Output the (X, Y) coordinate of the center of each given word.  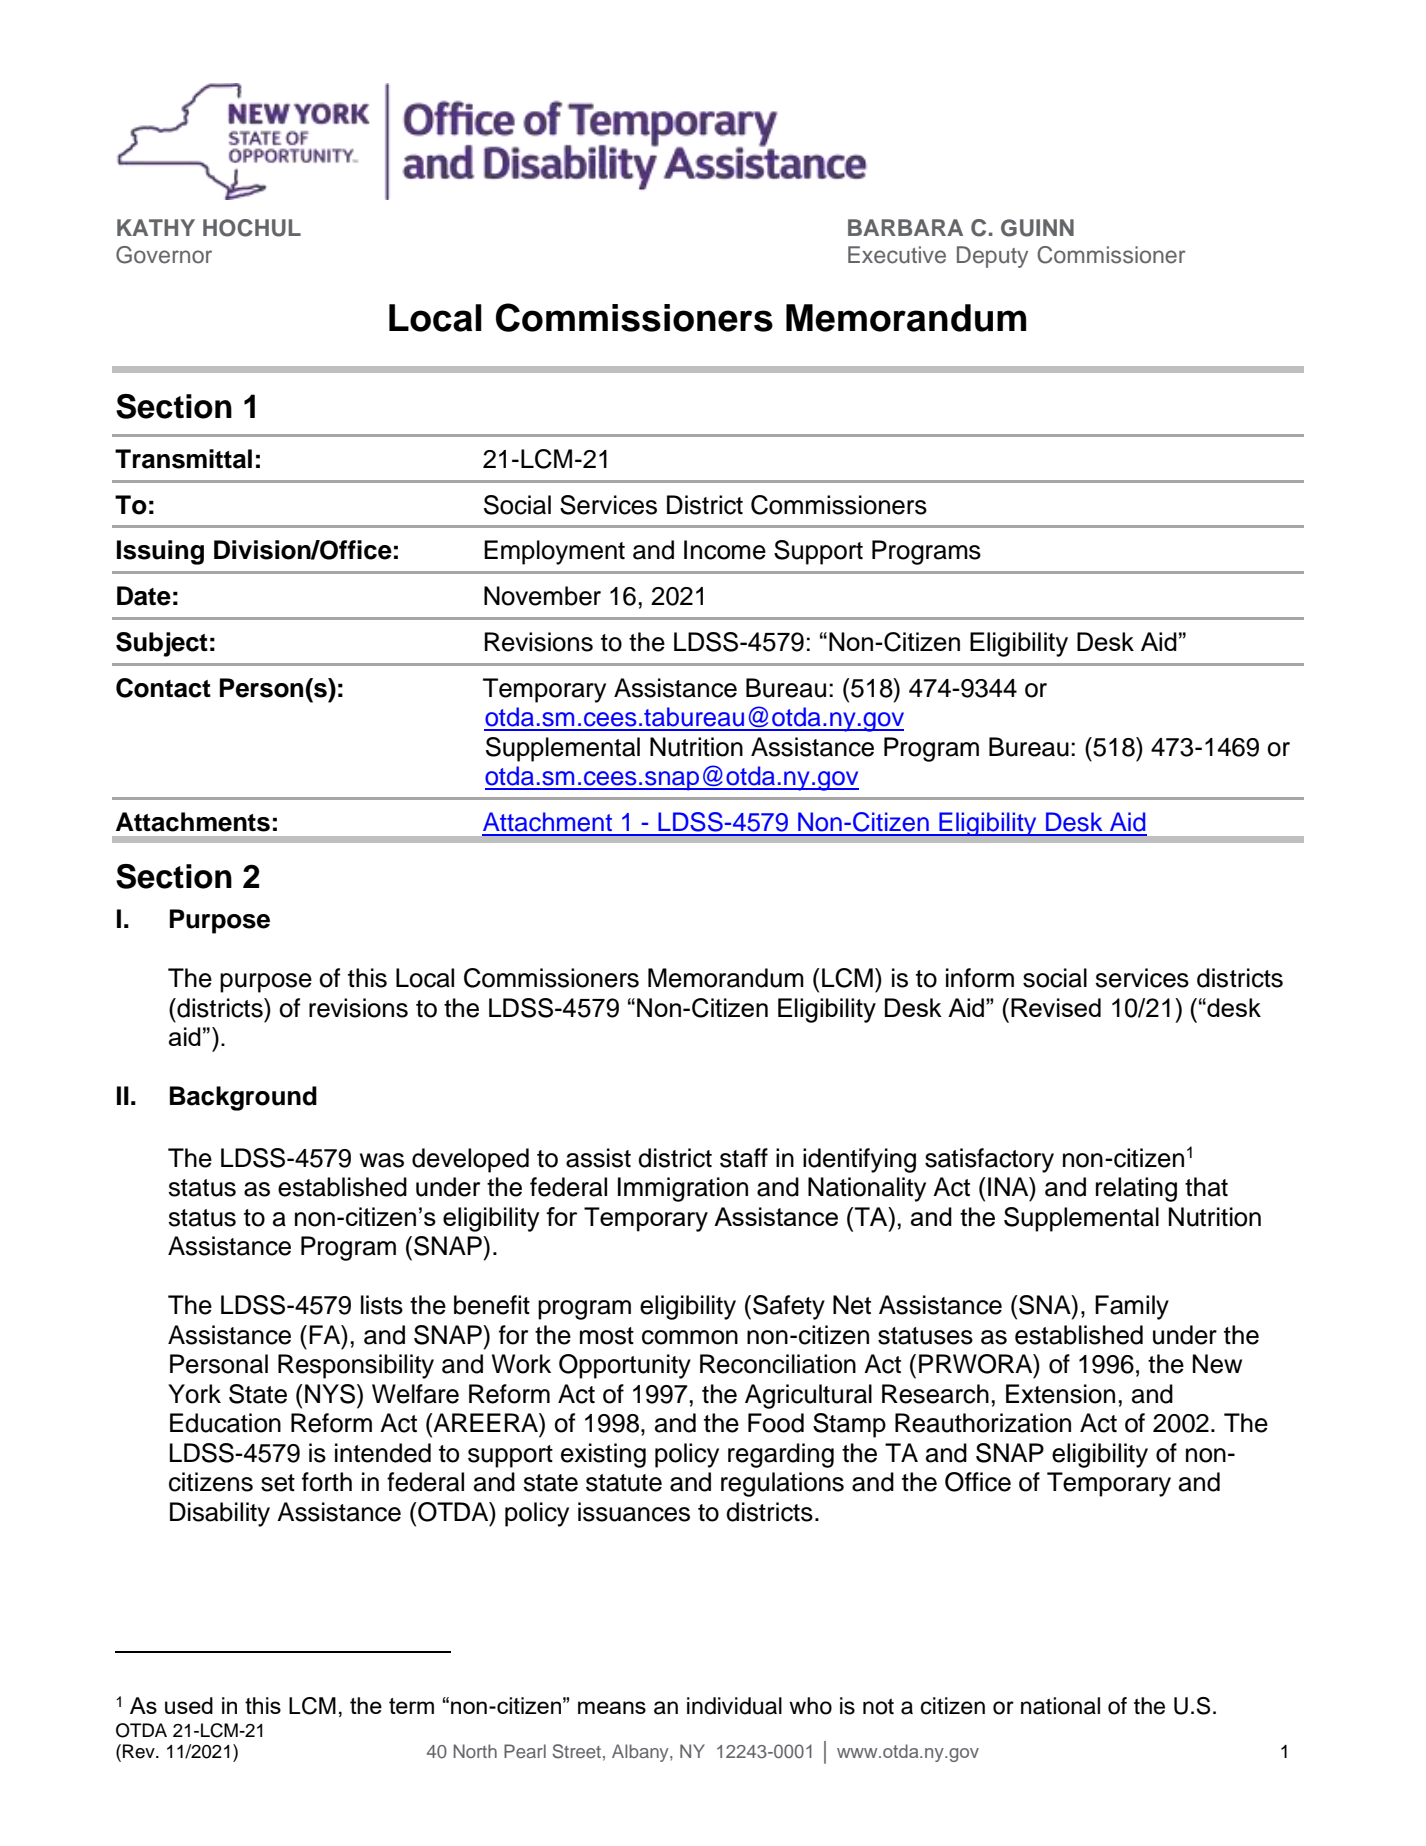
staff (744, 1158)
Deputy (992, 257)
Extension (1060, 1394)
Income (725, 550)
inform (980, 978)
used (189, 1705)
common (690, 1337)
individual (734, 1706)
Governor (164, 255)
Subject (162, 644)
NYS (331, 1394)
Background (243, 1098)
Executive (897, 255)
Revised (1056, 1007)
